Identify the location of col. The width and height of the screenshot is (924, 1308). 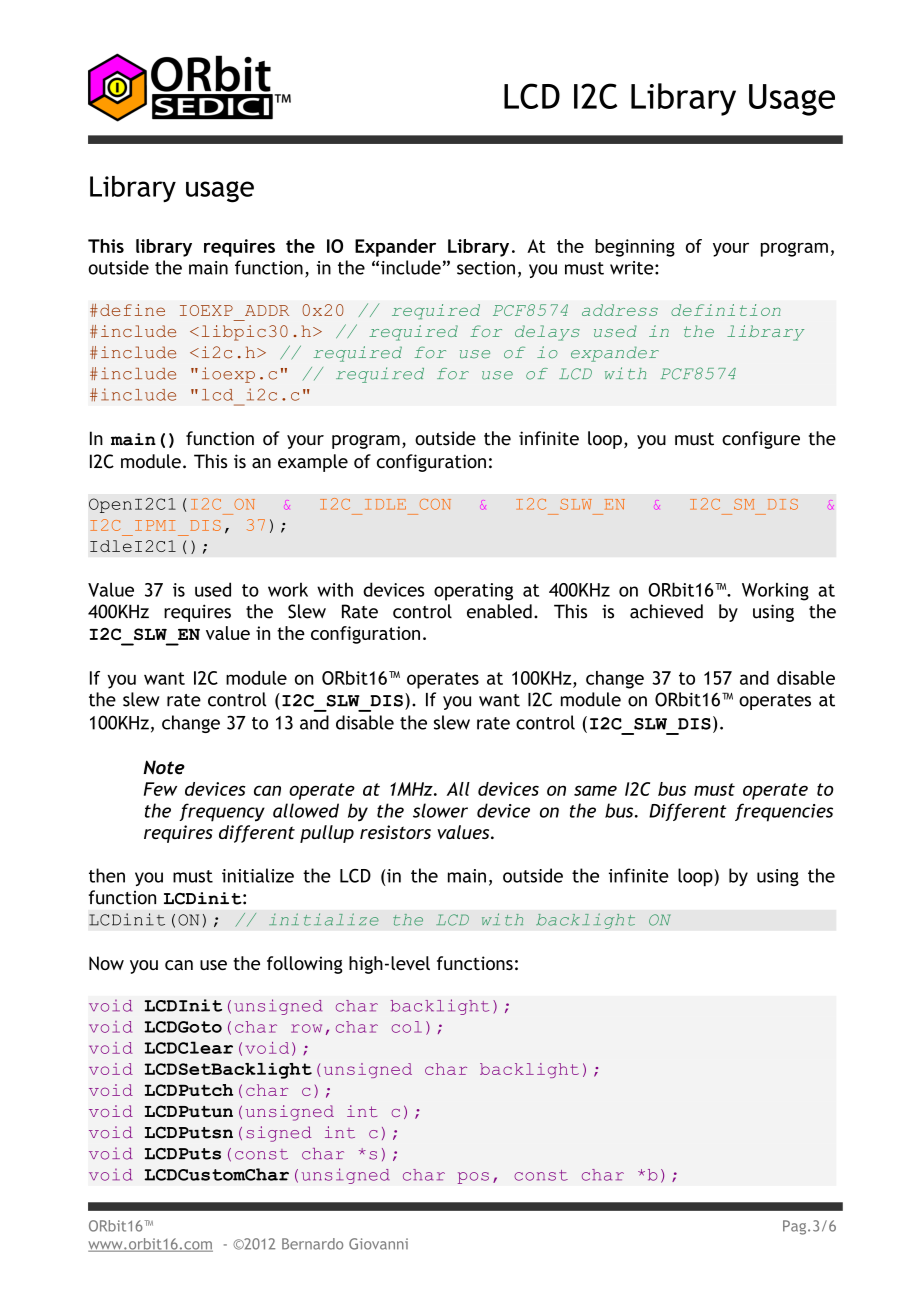
(406, 1027).
